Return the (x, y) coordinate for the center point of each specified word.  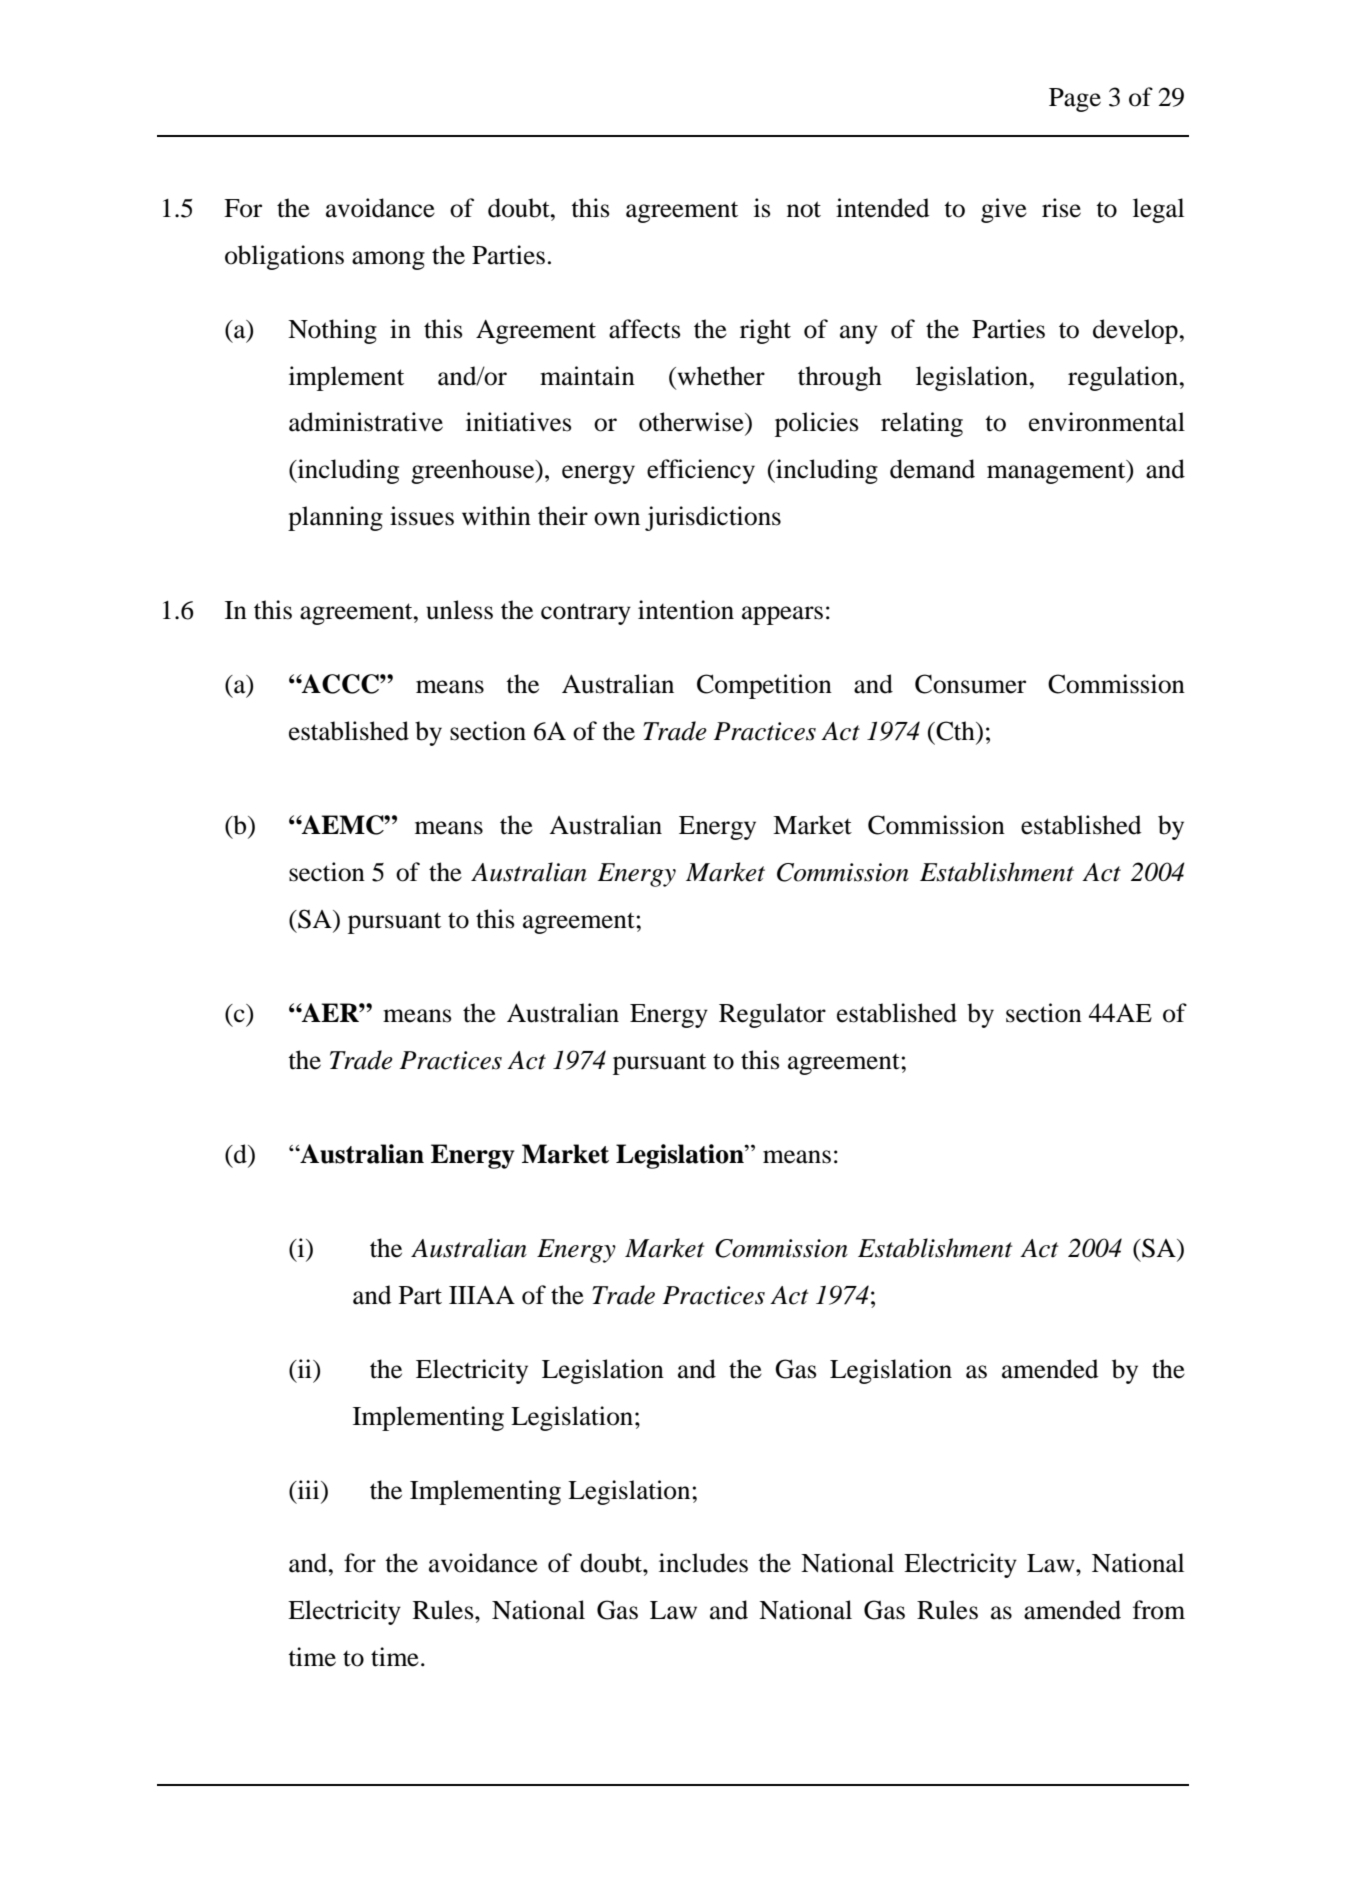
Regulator (772, 1015)
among (388, 260)
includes (703, 1563)
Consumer (970, 684)
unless (459, 610)
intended (883, 208)
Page (1075, 100)
